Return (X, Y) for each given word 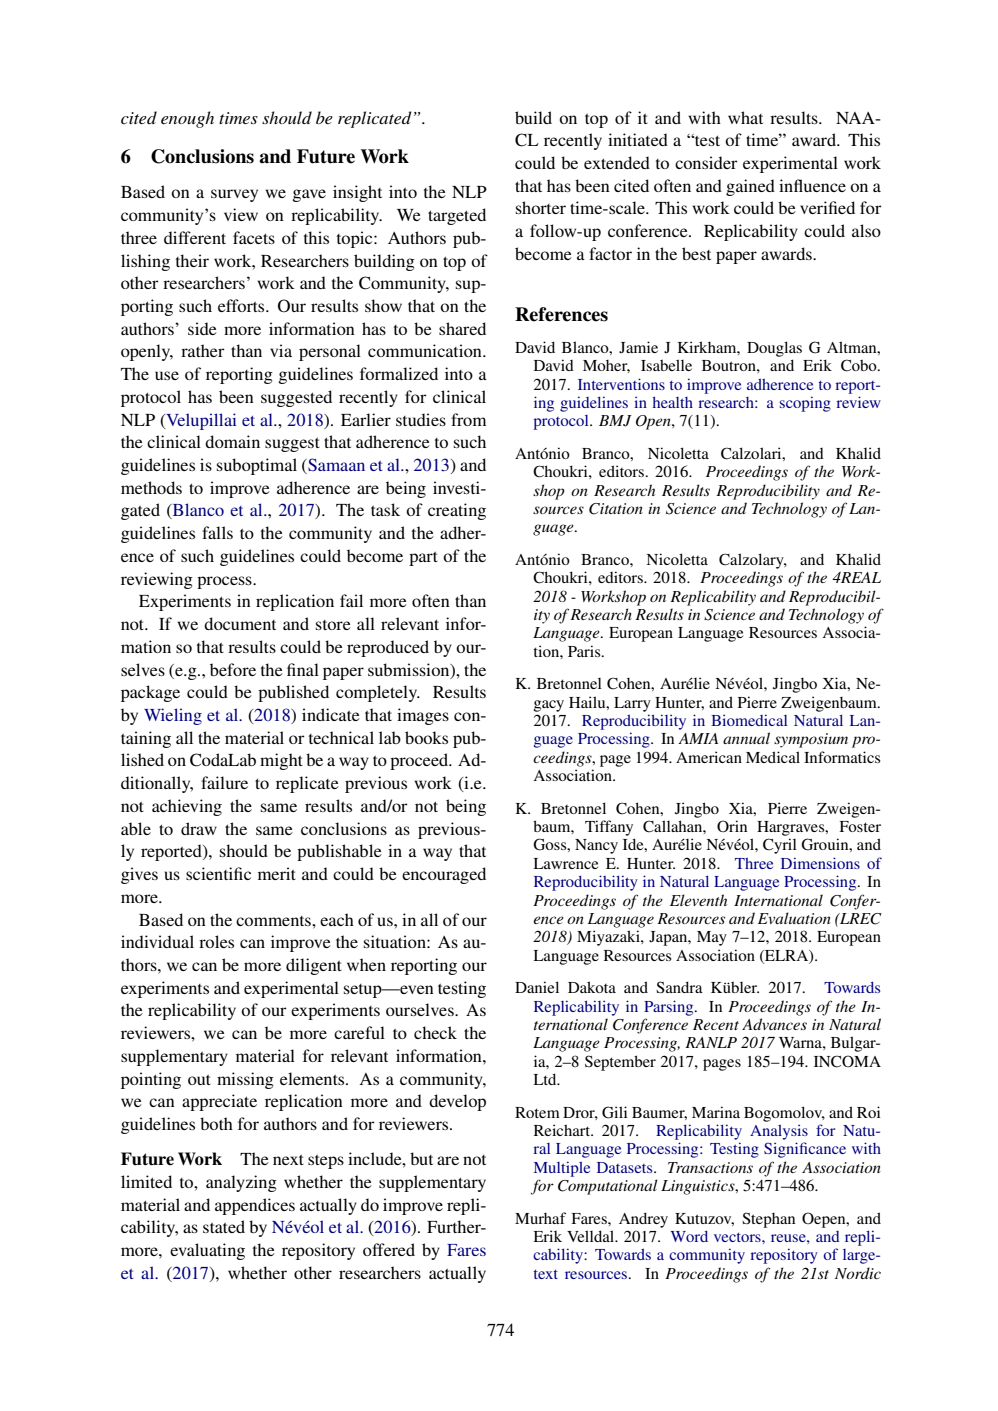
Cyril (780, 846)
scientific (218, 873)
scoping (805, 404)
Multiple (562, 1169)
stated (224, 1226)
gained (750, 187)
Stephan (768, 1220)
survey (234, 195)
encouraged (444, 875)
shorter (541, 207)
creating (457, 511)
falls (217, 532)
